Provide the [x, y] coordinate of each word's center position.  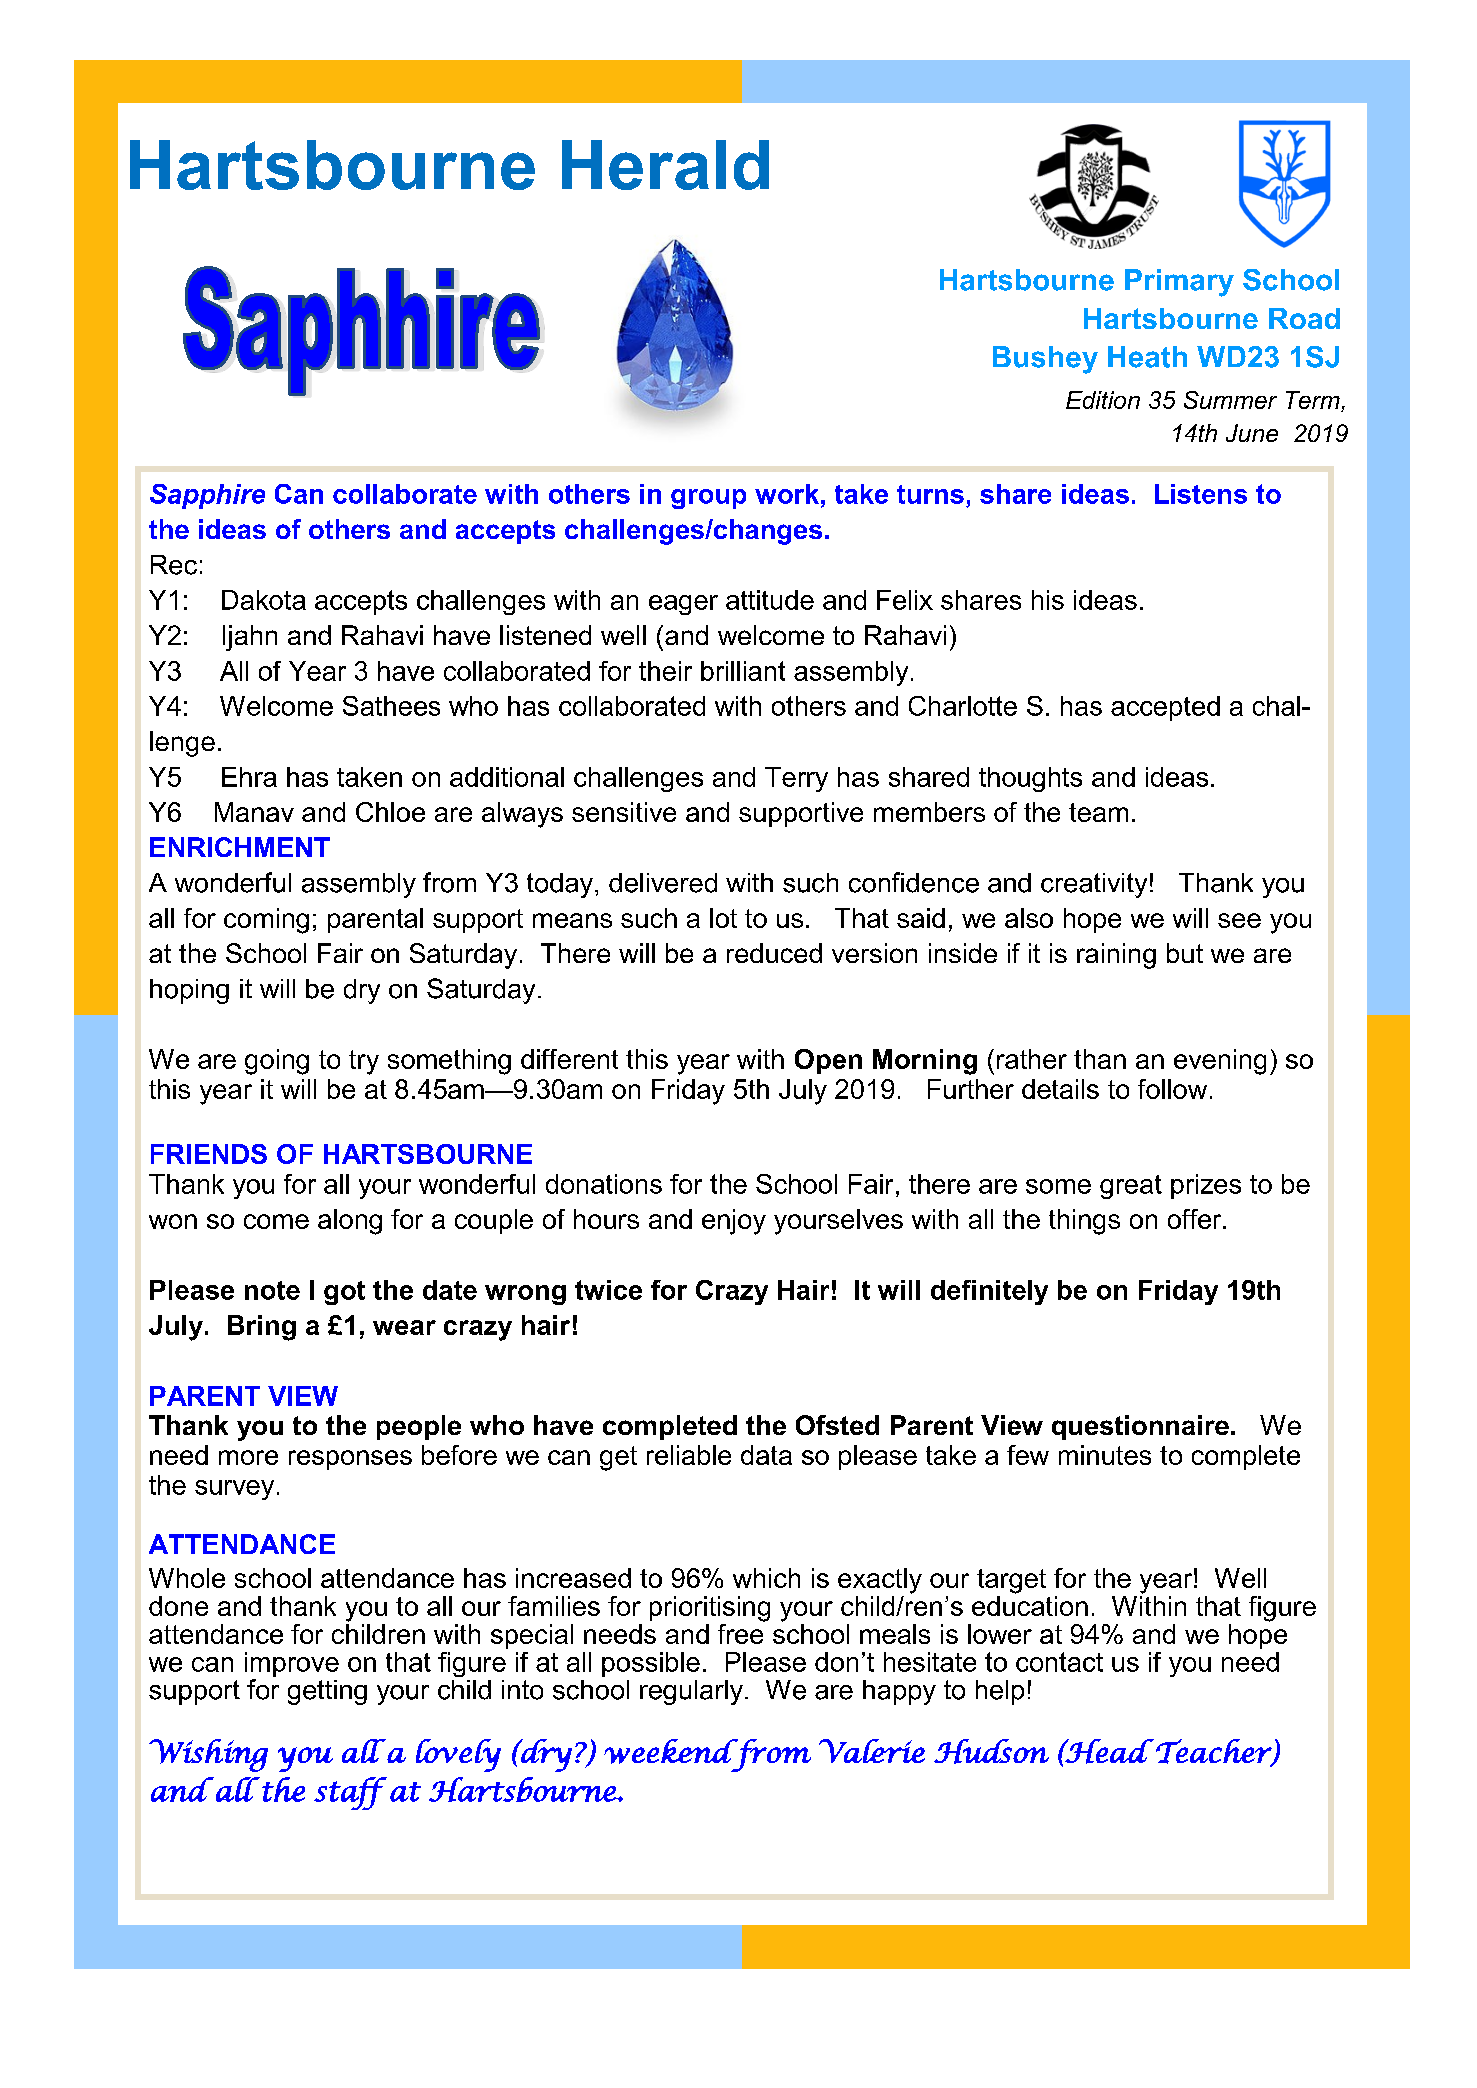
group [708, 499]
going [277, 1062]
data [766, 1455]
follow [1172, 1089]
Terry [796, 779]
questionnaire [1140, 1427]
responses [350, 1460]
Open [828, 1061]
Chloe [390, 812]
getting [327, 1692]
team [1098, 812]
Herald [665, 165]
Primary [1179, 283]
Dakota [264, 600]
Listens [1201, 494]
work [787, 494]
